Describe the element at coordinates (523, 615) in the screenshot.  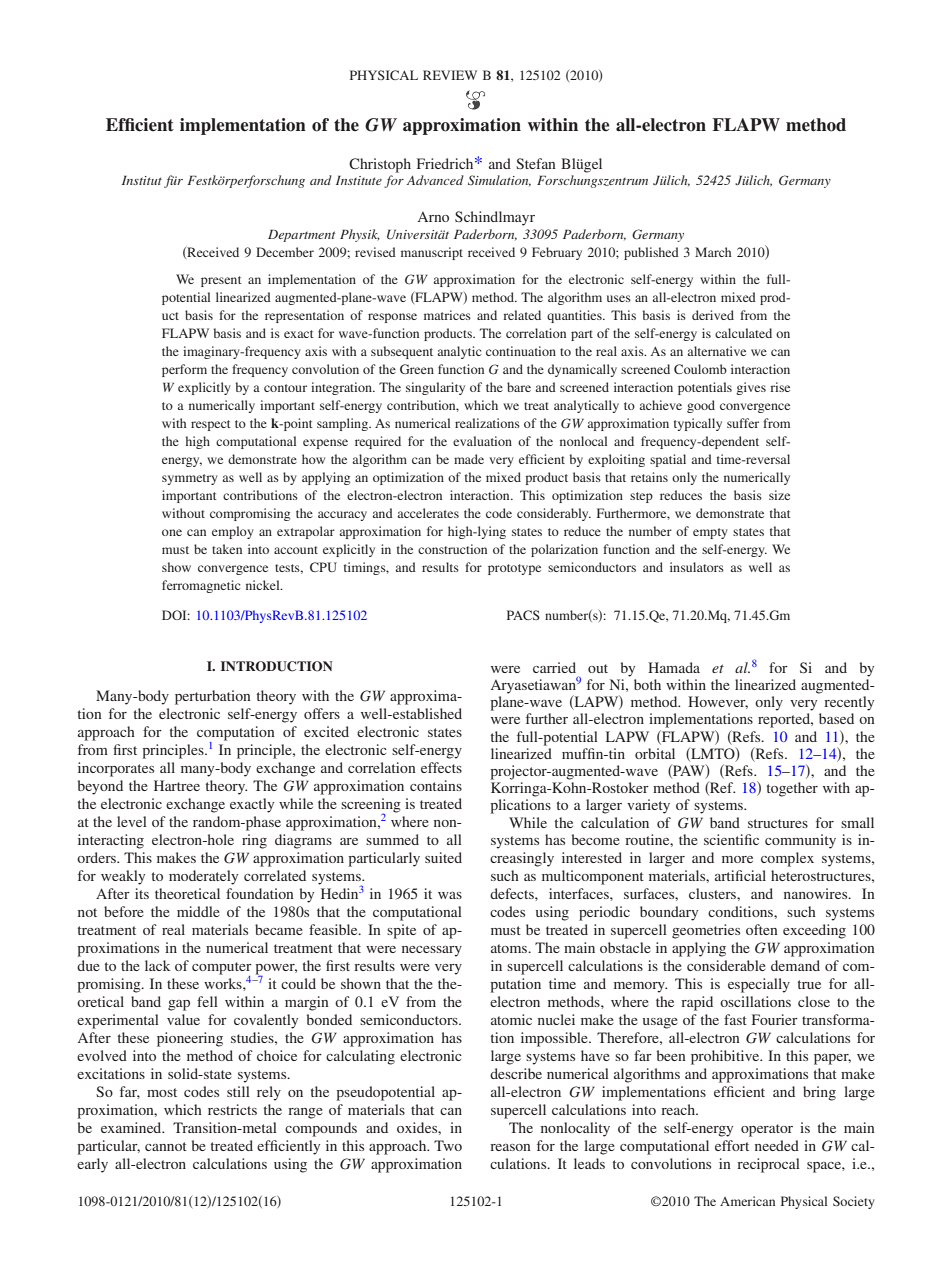
I see `PACS` at that location.
